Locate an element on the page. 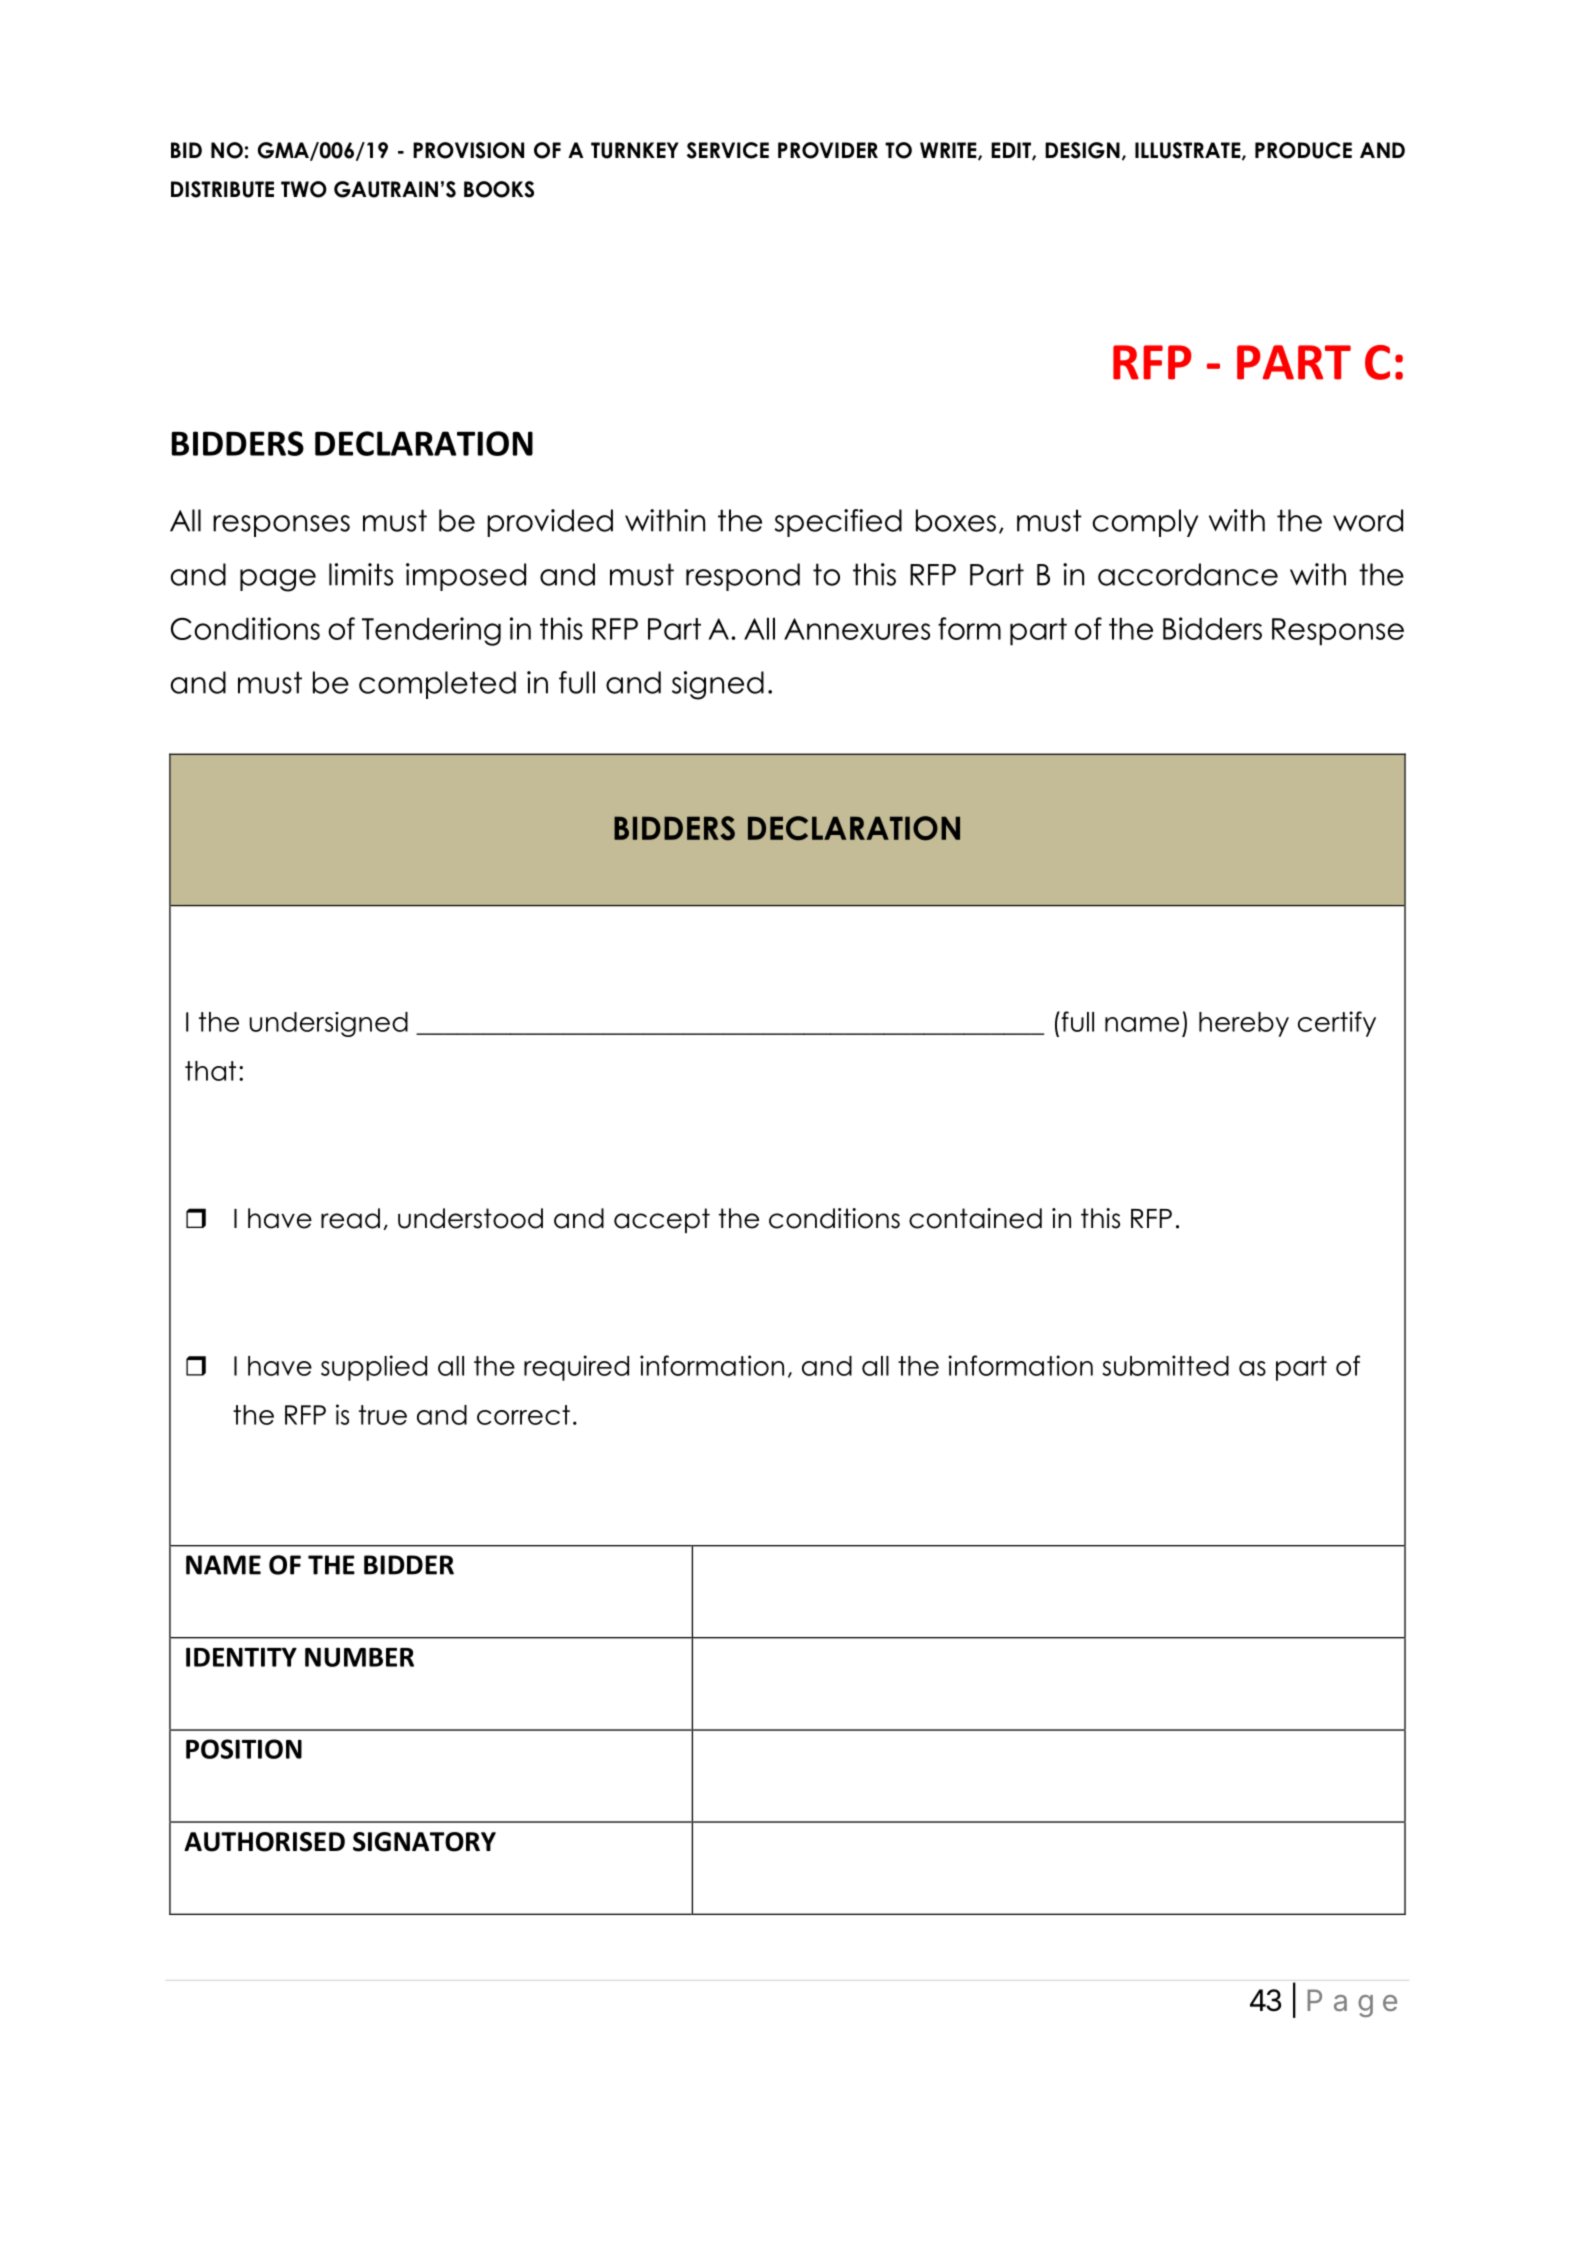  SIGNATORY is located at coordinates (424, 1842).
